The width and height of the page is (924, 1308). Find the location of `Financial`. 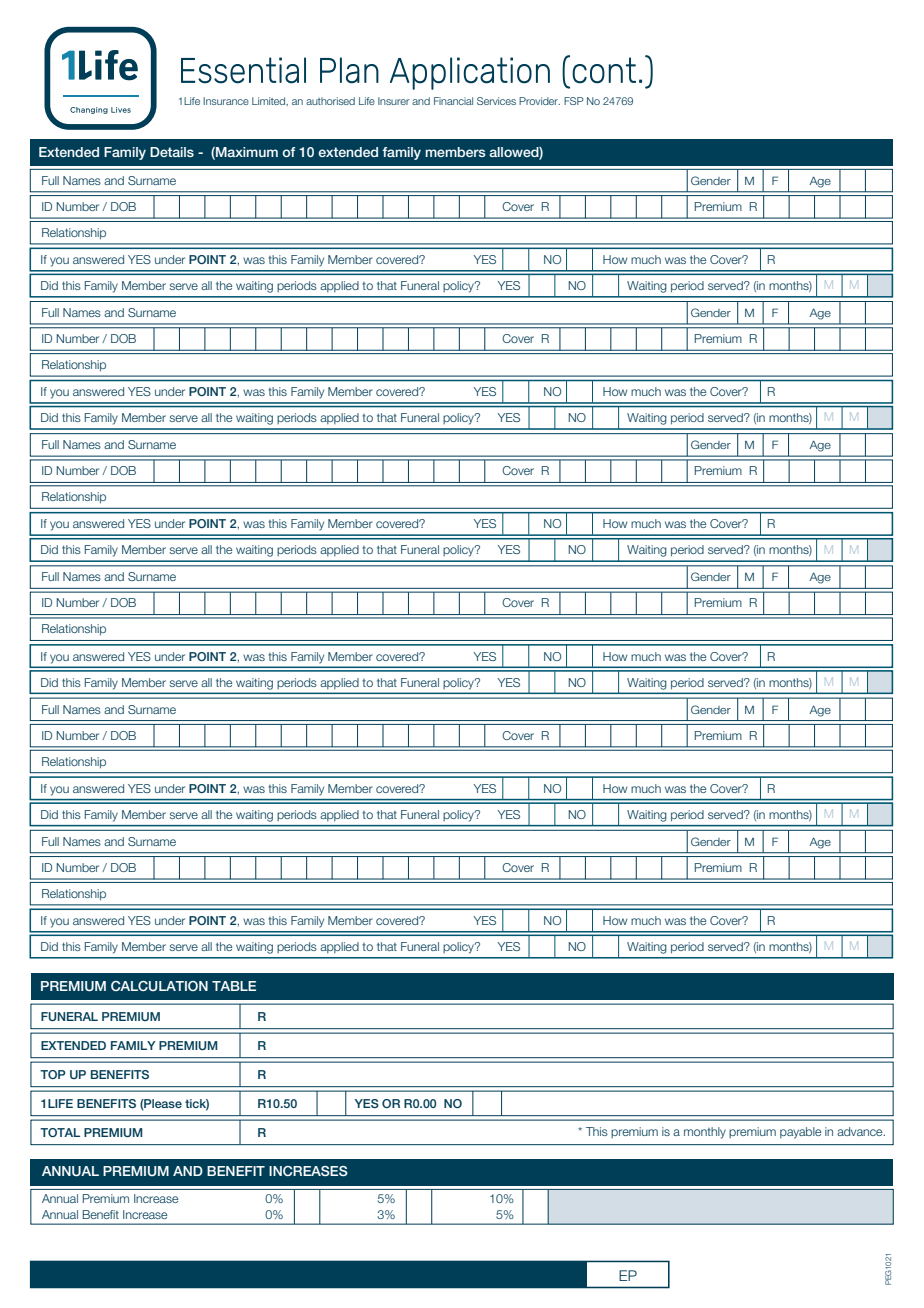

Financial is located at coordinates (453, 101).
